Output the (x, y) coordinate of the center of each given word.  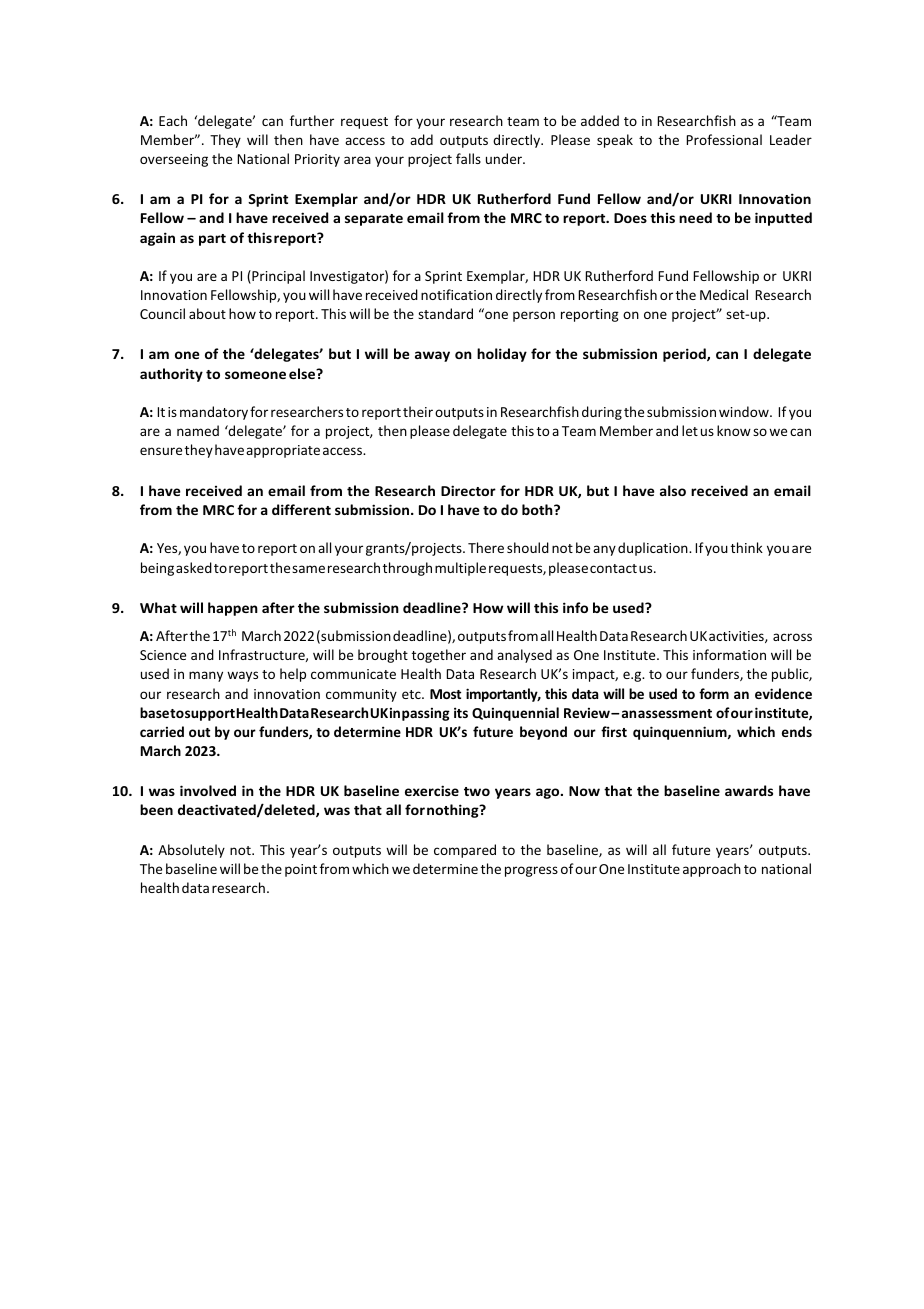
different (301, 509)
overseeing (174, 160)
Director (468, 490)
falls (468, 158)
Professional (724, 139)
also (673, 490)
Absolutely (191, 851)
